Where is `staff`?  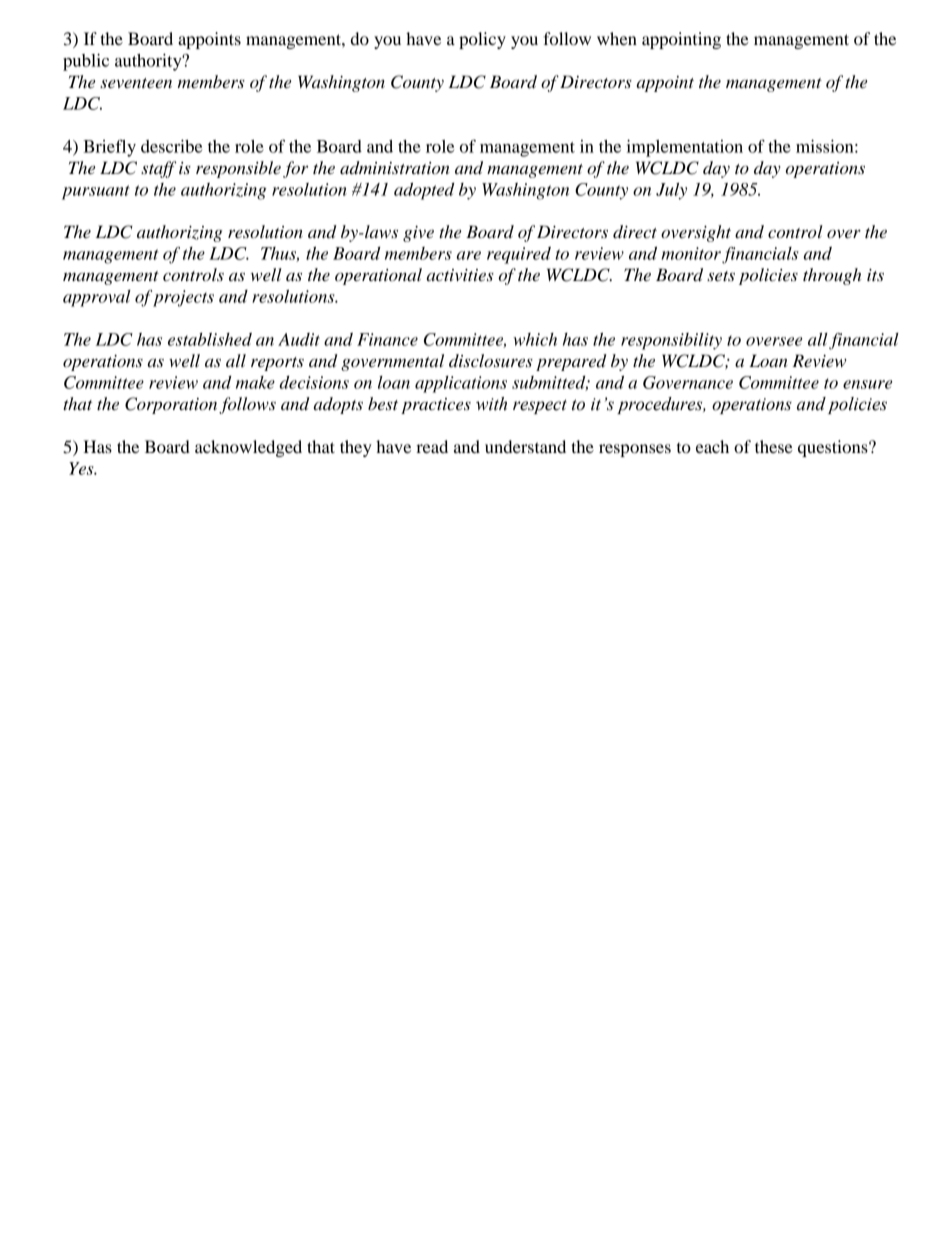
staff is located at coordinates (159, 169).
